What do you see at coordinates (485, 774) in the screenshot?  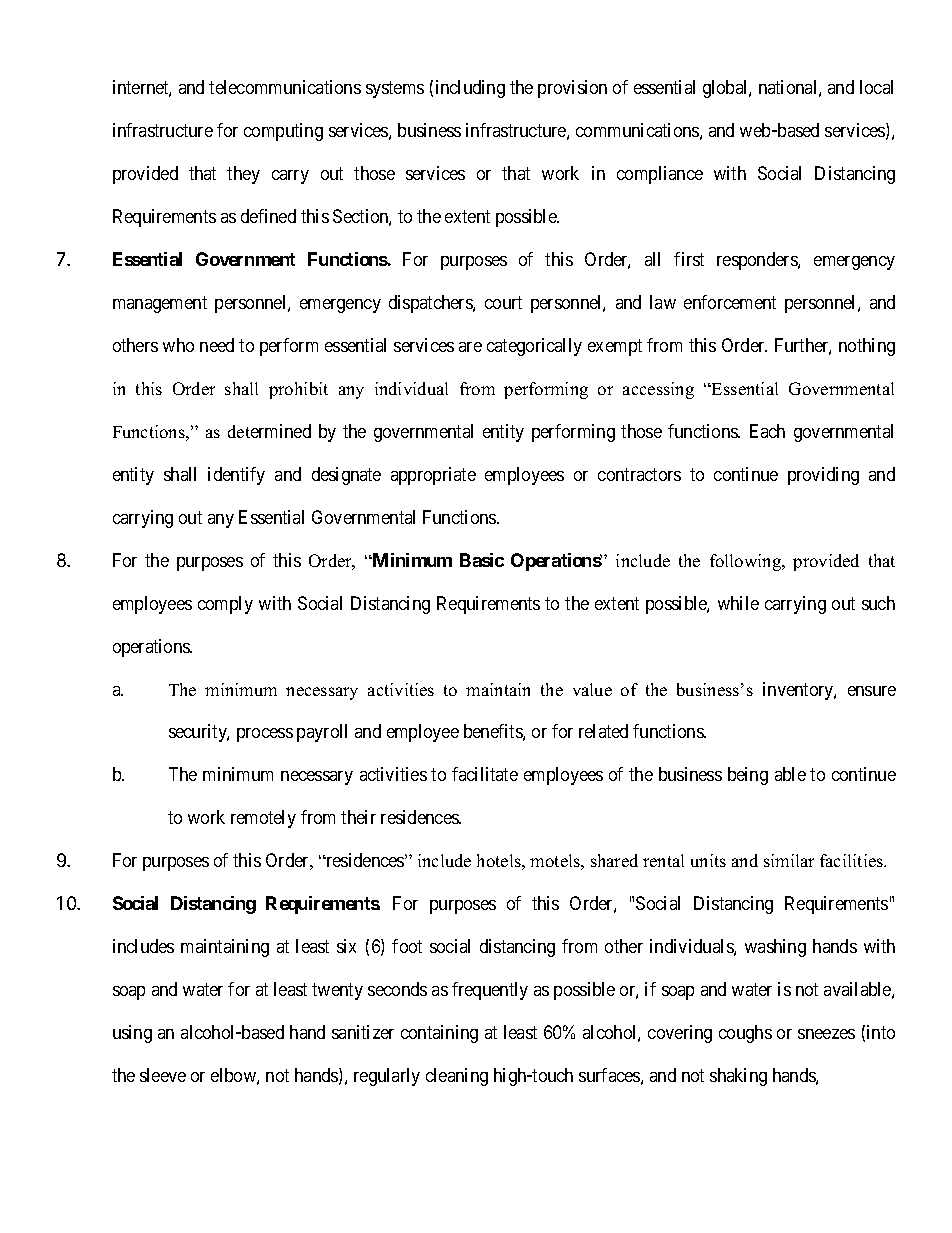 I see `facilitate` at bounding box center [485, 774].
